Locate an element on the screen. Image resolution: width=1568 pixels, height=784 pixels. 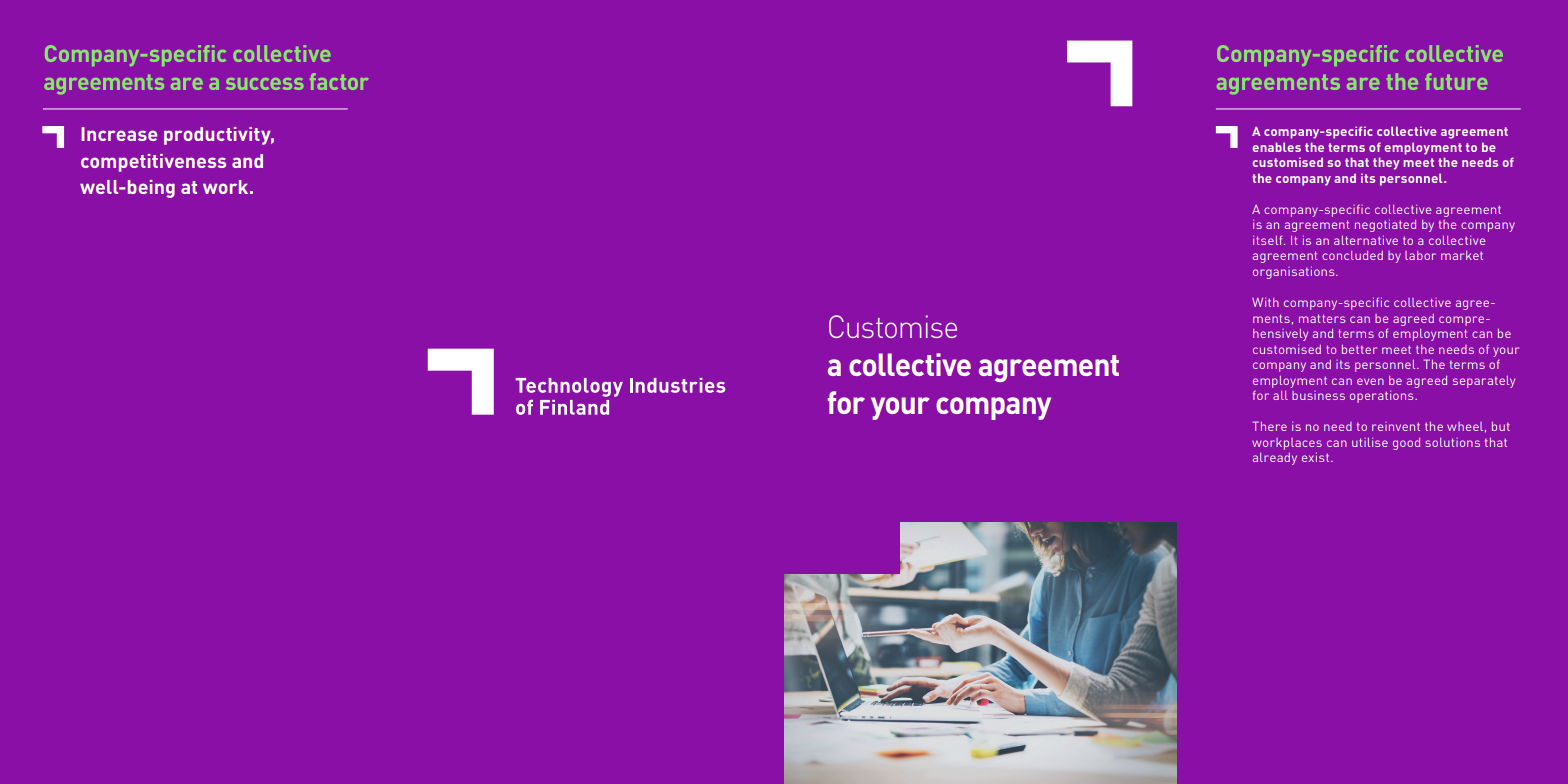
success is located at coordinates (265, 84).
